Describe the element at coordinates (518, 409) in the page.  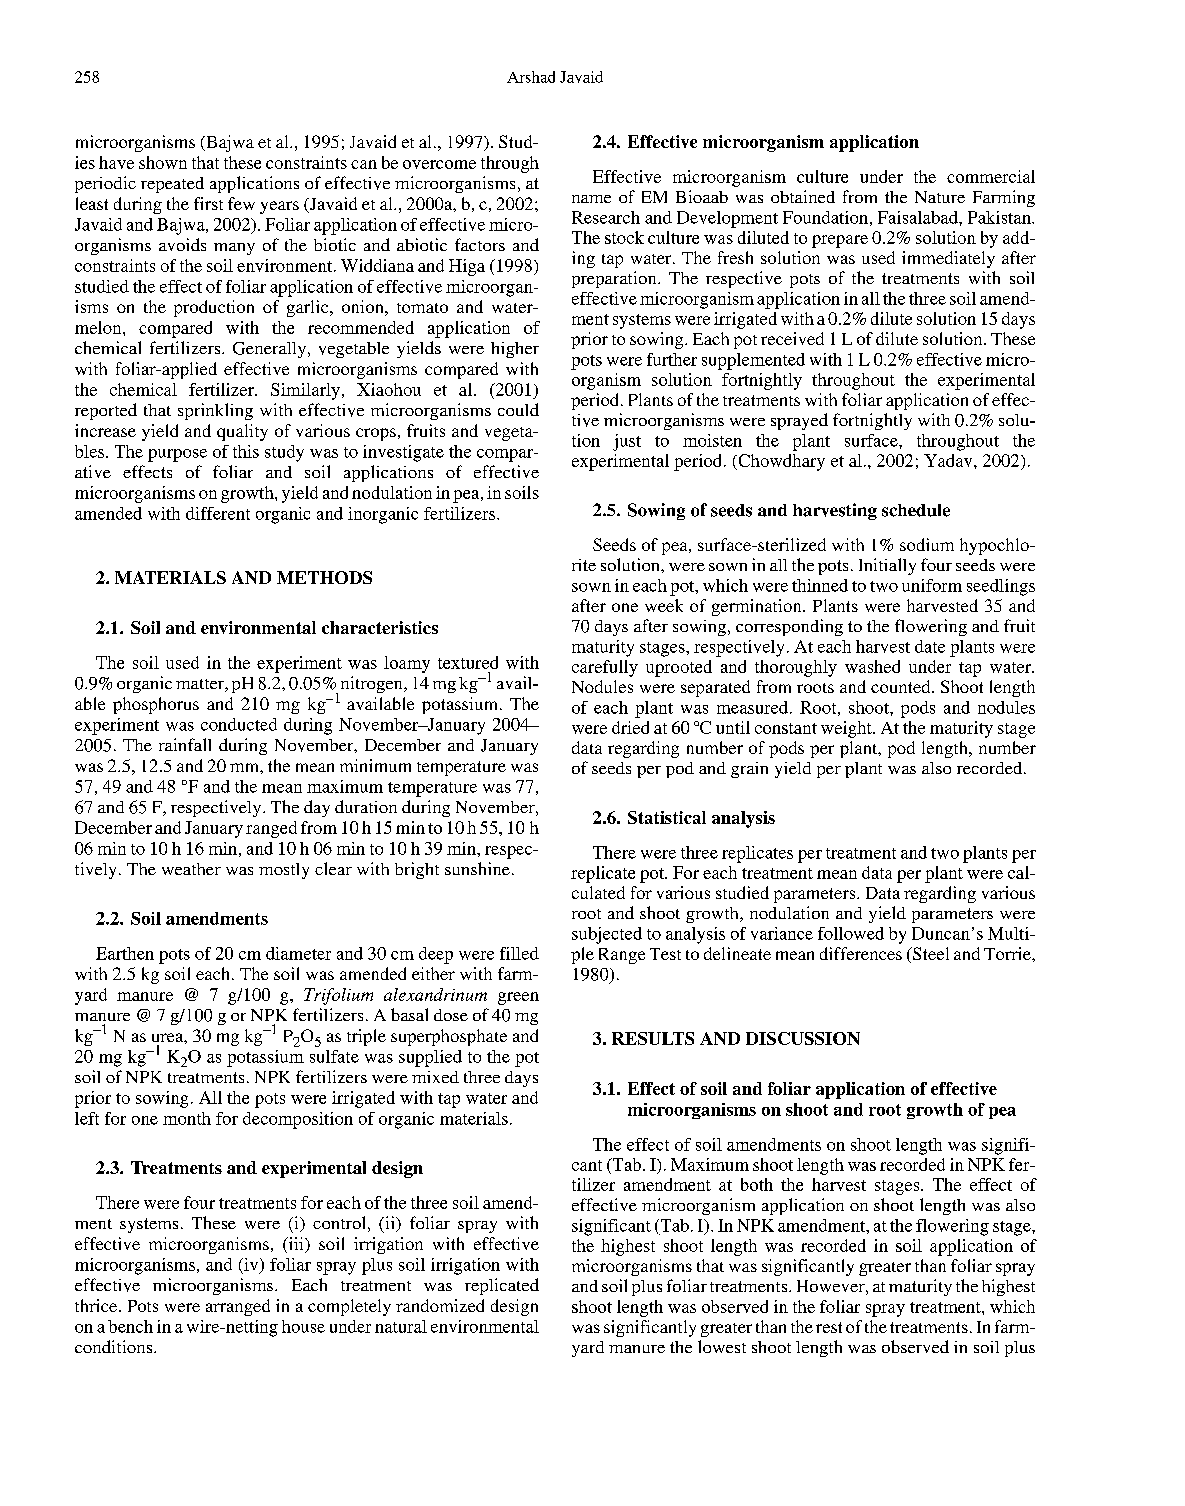
I see `could` at that location.
